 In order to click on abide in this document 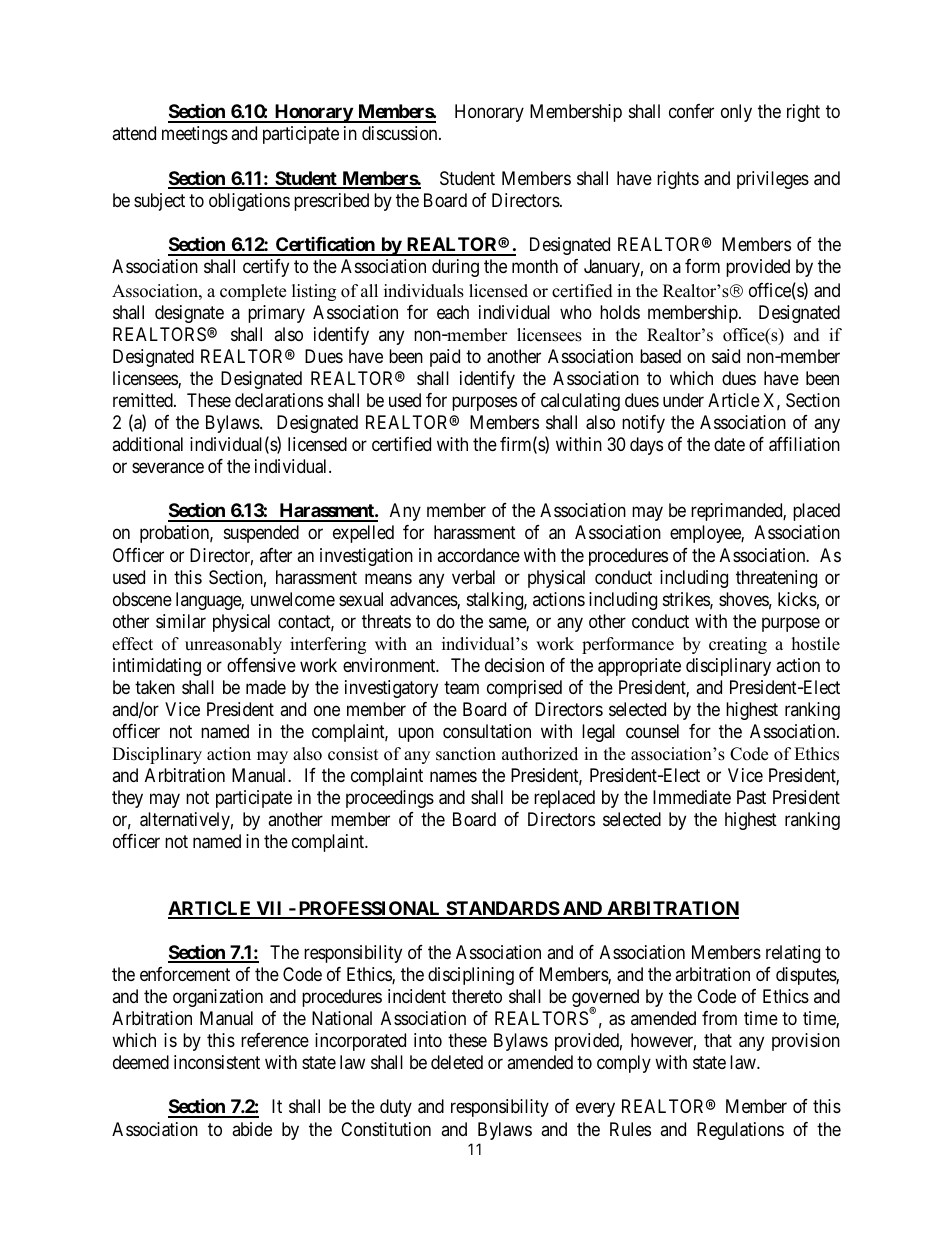, I will do `click(252, 1129)`.
